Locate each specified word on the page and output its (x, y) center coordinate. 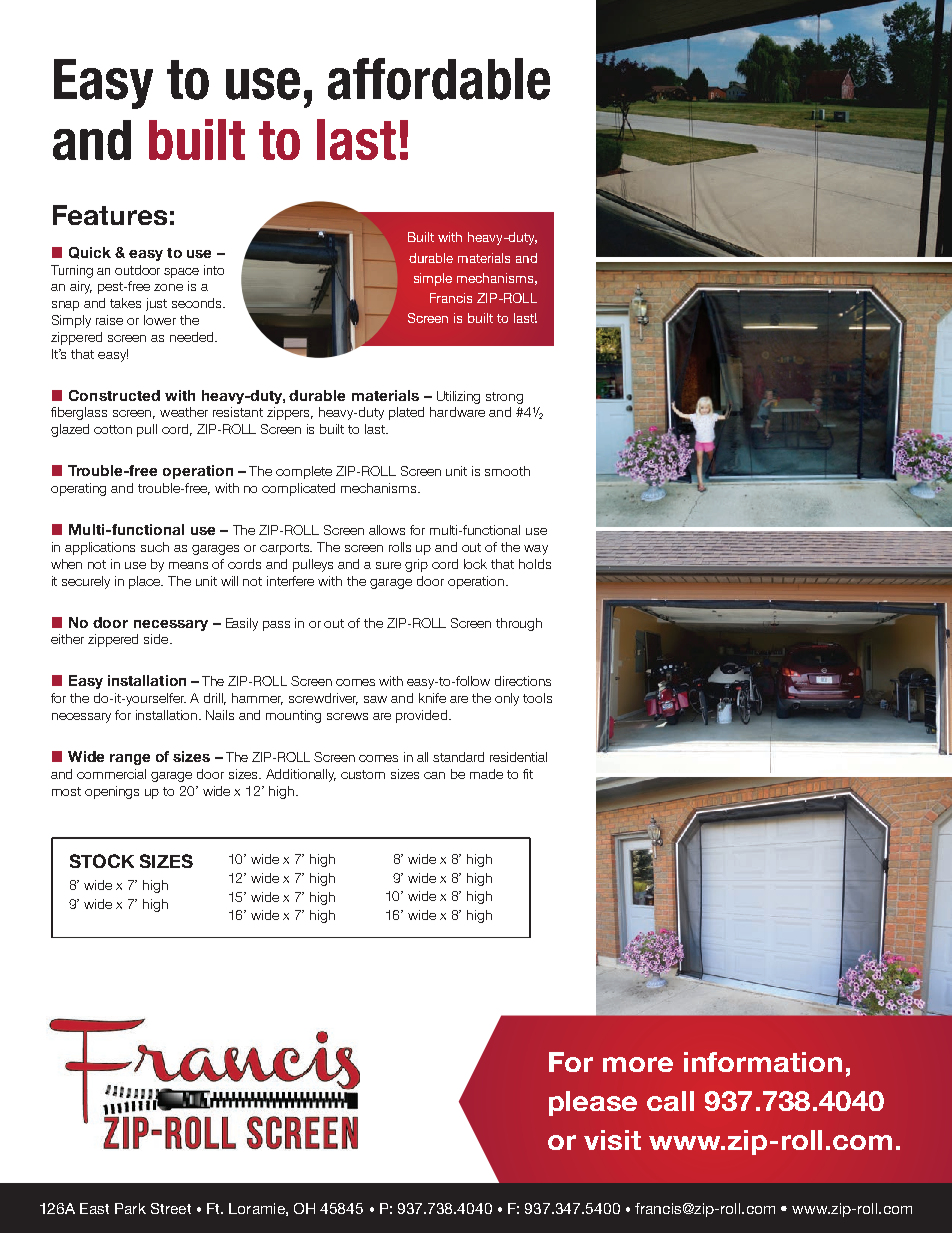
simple (433, 279)
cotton (113, 429)
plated (406, 413)
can (434, 775)
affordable (439, 79)
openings (112, 792)
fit (528, 774)
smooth (507, 471)
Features (110, 215)
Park (130, 1208)
